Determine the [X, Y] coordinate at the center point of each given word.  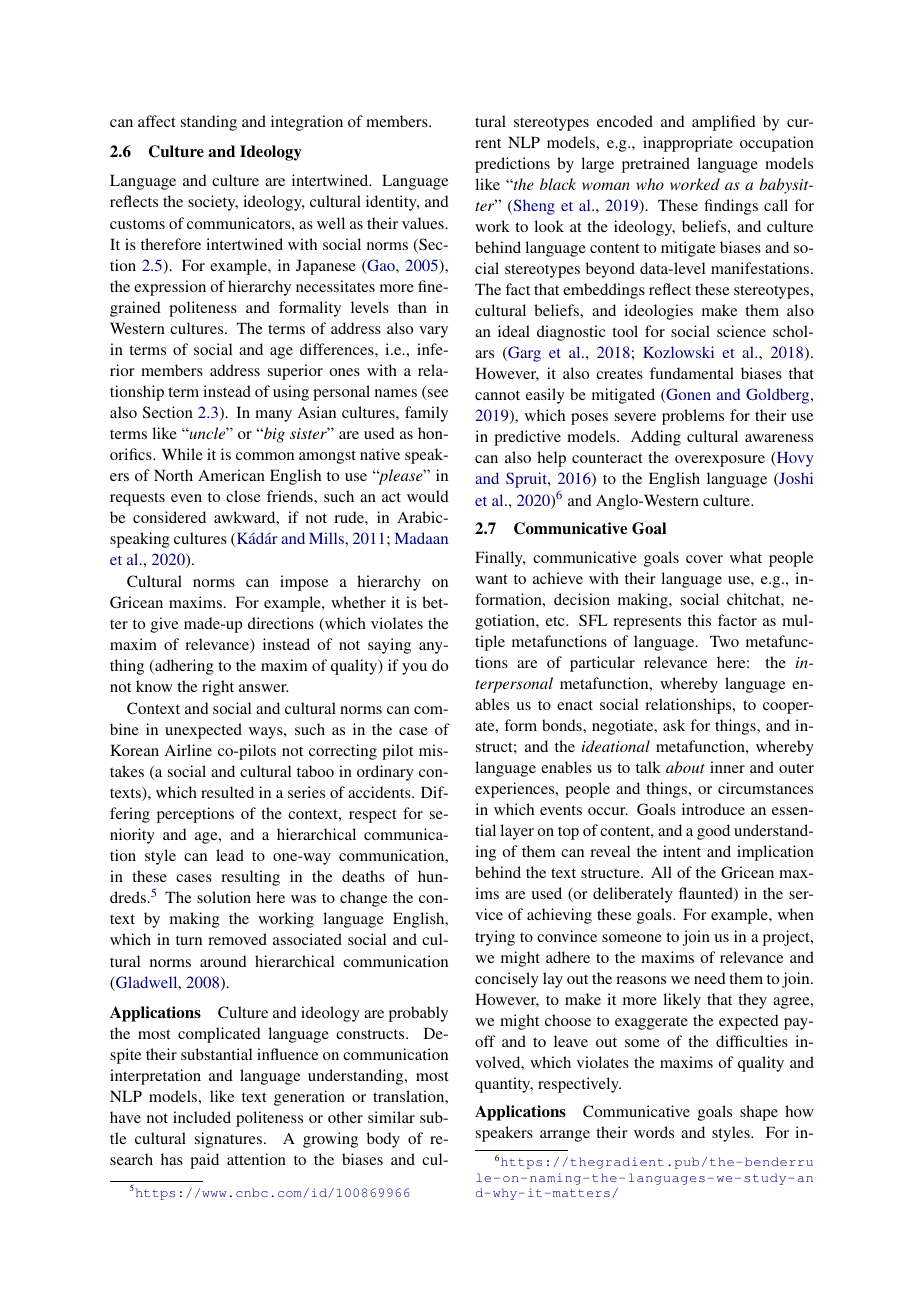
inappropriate [688, 144]
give [164, 625]
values [423, 223]
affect [156, 121]
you [414, 669]
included [202, 1117]
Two [724, 641]
